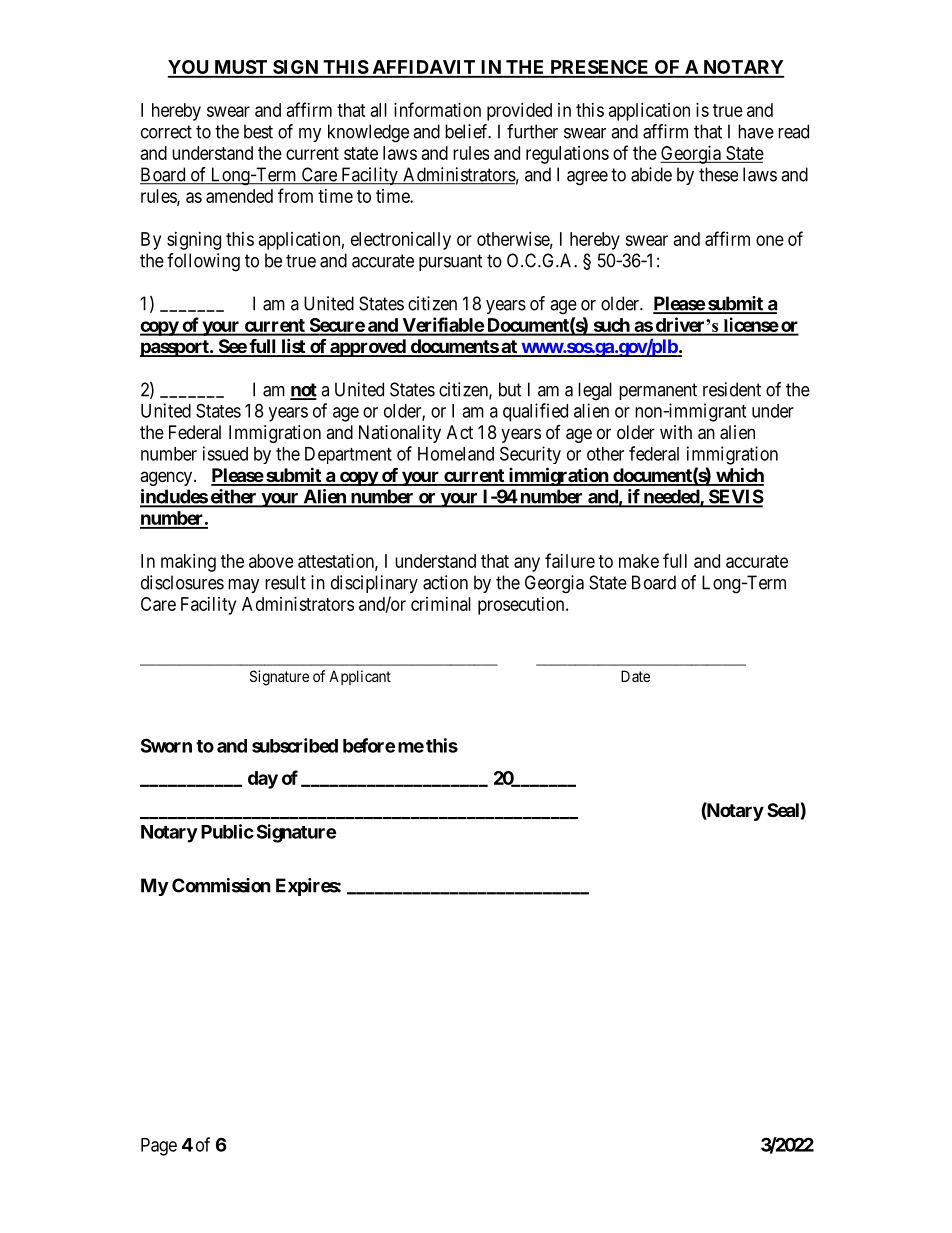  I want to click on list, so click(293, 347).
